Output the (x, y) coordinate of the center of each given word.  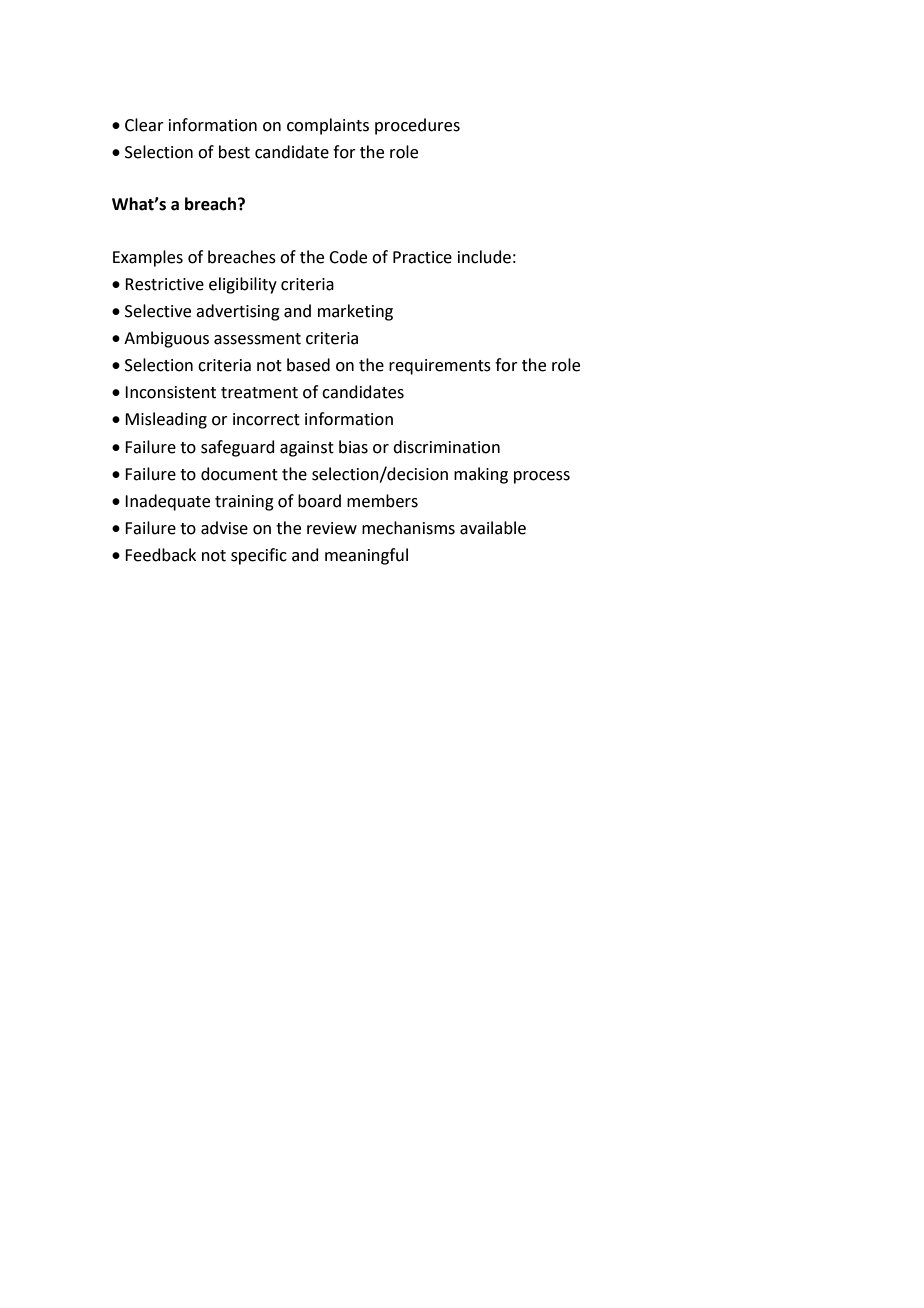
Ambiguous (166, 339)
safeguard (238, 448)
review (332, 528)
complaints (328, 126)
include (484, 257)
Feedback (160, 555)
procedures (417, 126)
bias (353, 447)
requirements (440, 367)
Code (348, 257)
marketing (355, 312)
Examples (148, 258)
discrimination (446, 447)
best (234, 152)
